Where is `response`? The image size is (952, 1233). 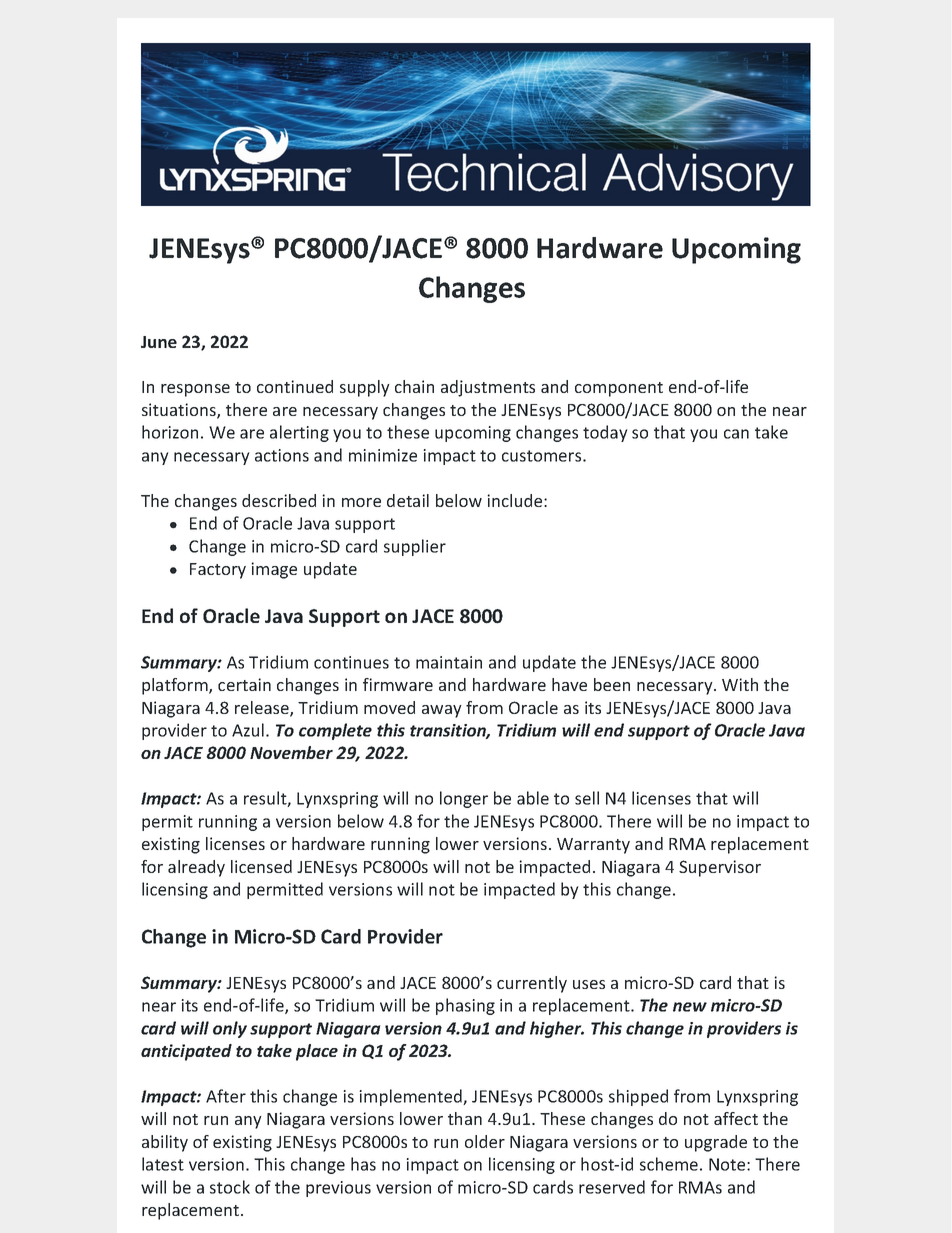
response is located at coordinates (195, 390).
